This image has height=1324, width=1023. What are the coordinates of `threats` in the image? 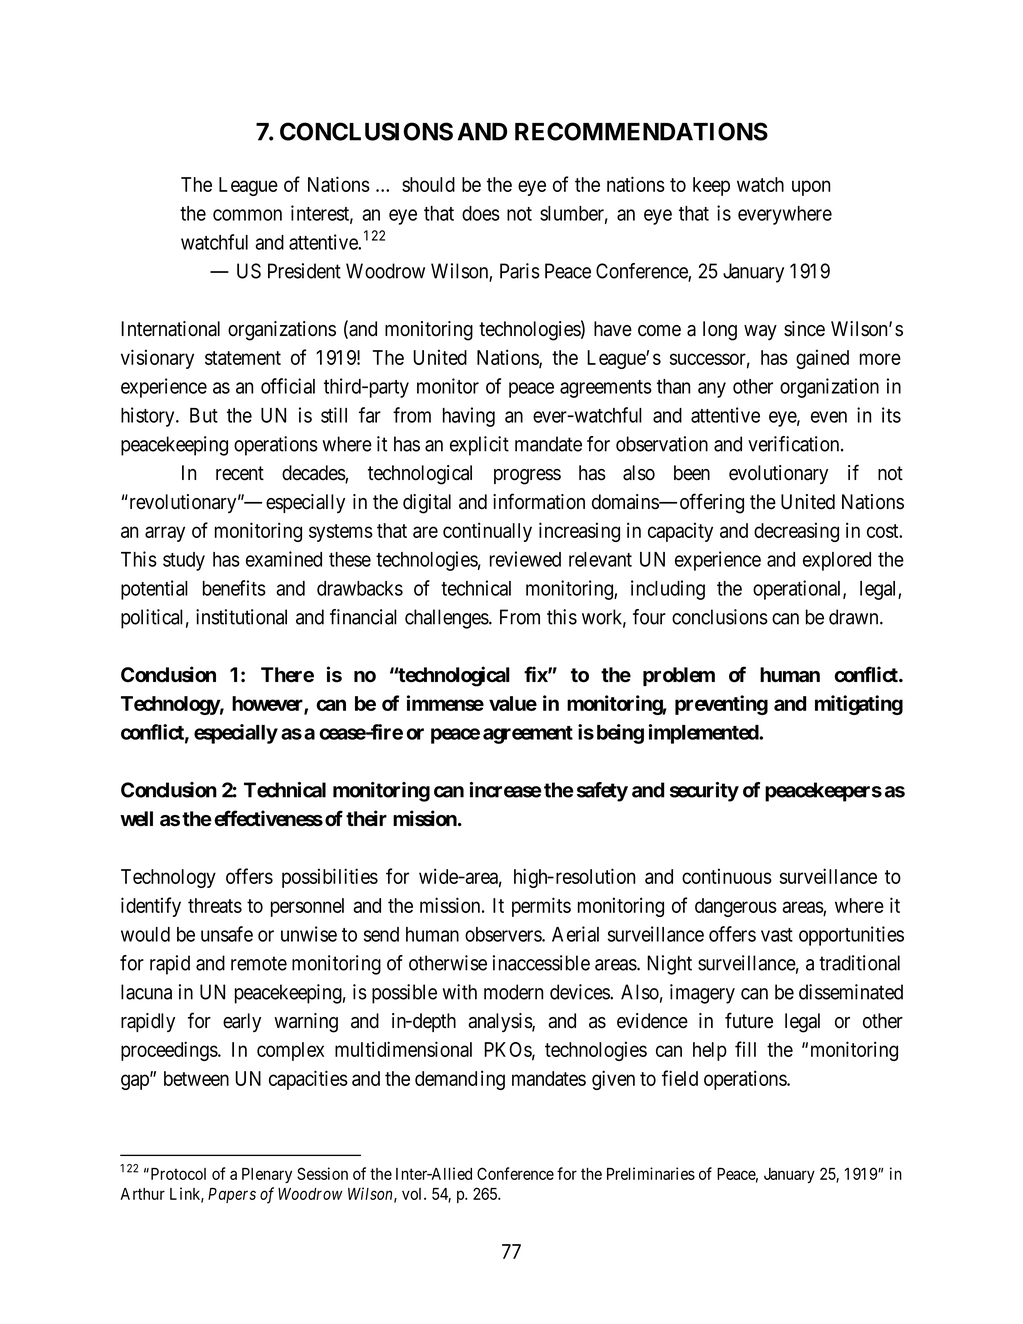 It's located at (215, 905).
